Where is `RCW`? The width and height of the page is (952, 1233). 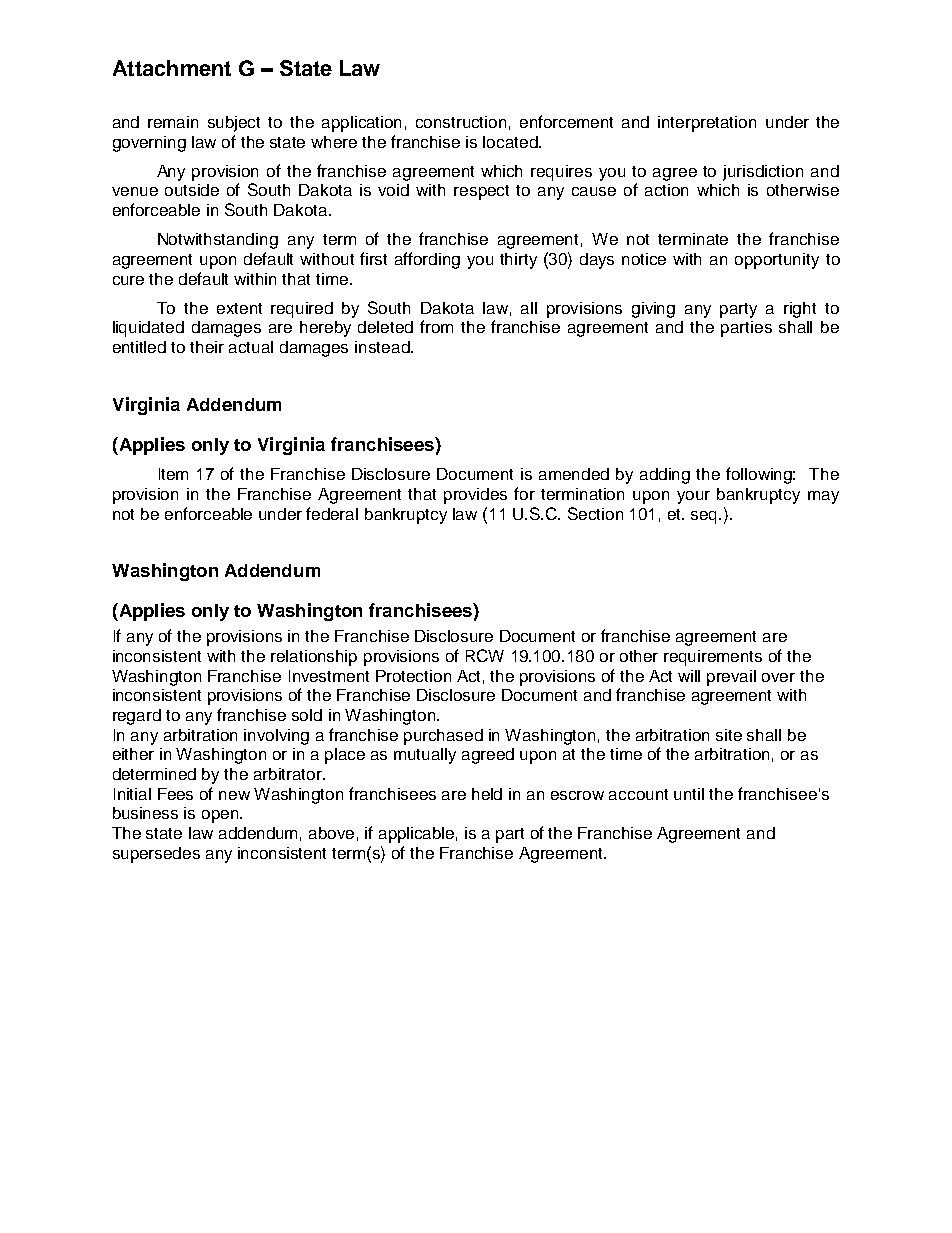
RCW is located at coordinates (485, 655).
